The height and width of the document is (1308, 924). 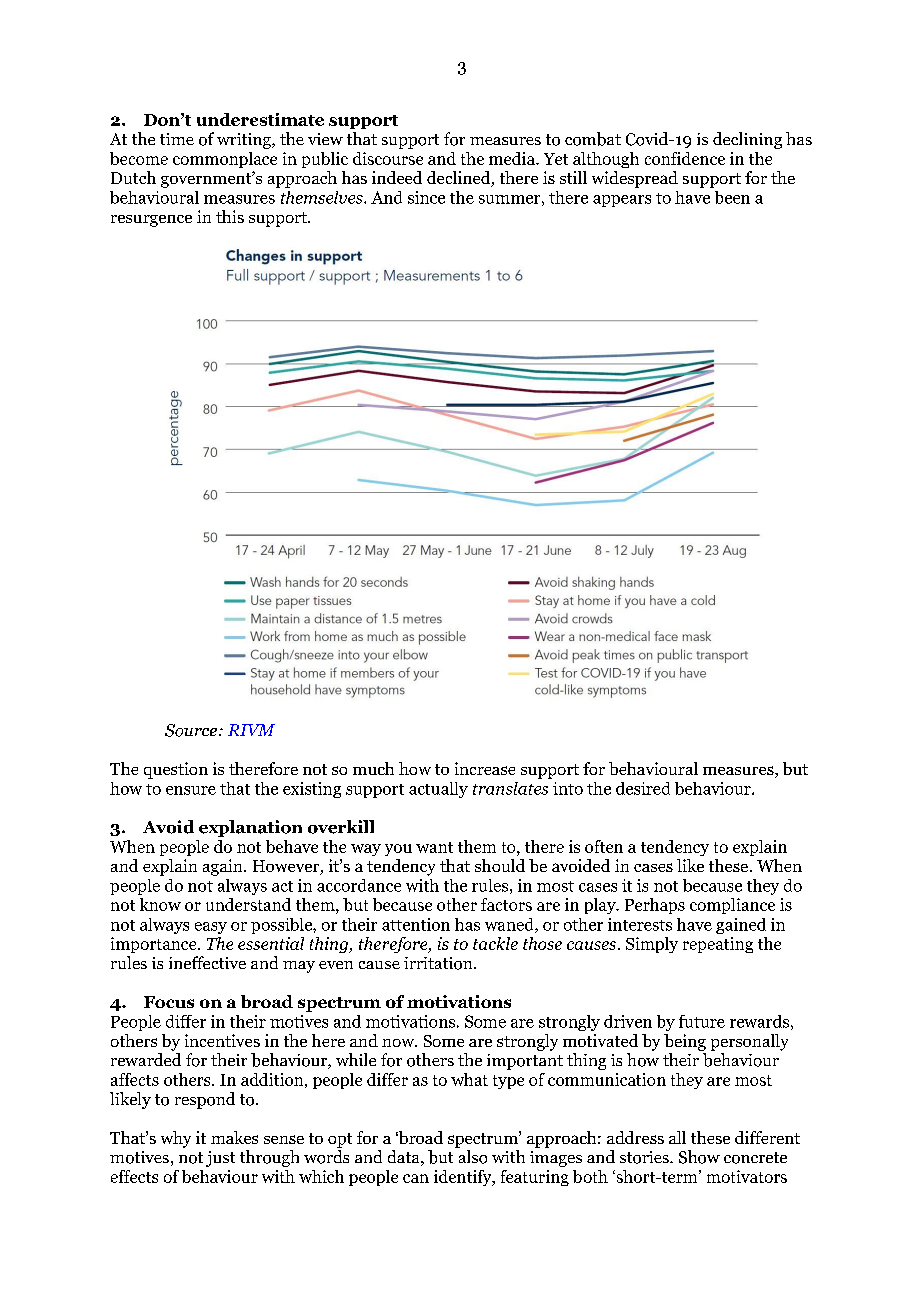 What do you see at coordinates (685, 158) in the document?
I see `confidence` at bounding box center [685, 158].
